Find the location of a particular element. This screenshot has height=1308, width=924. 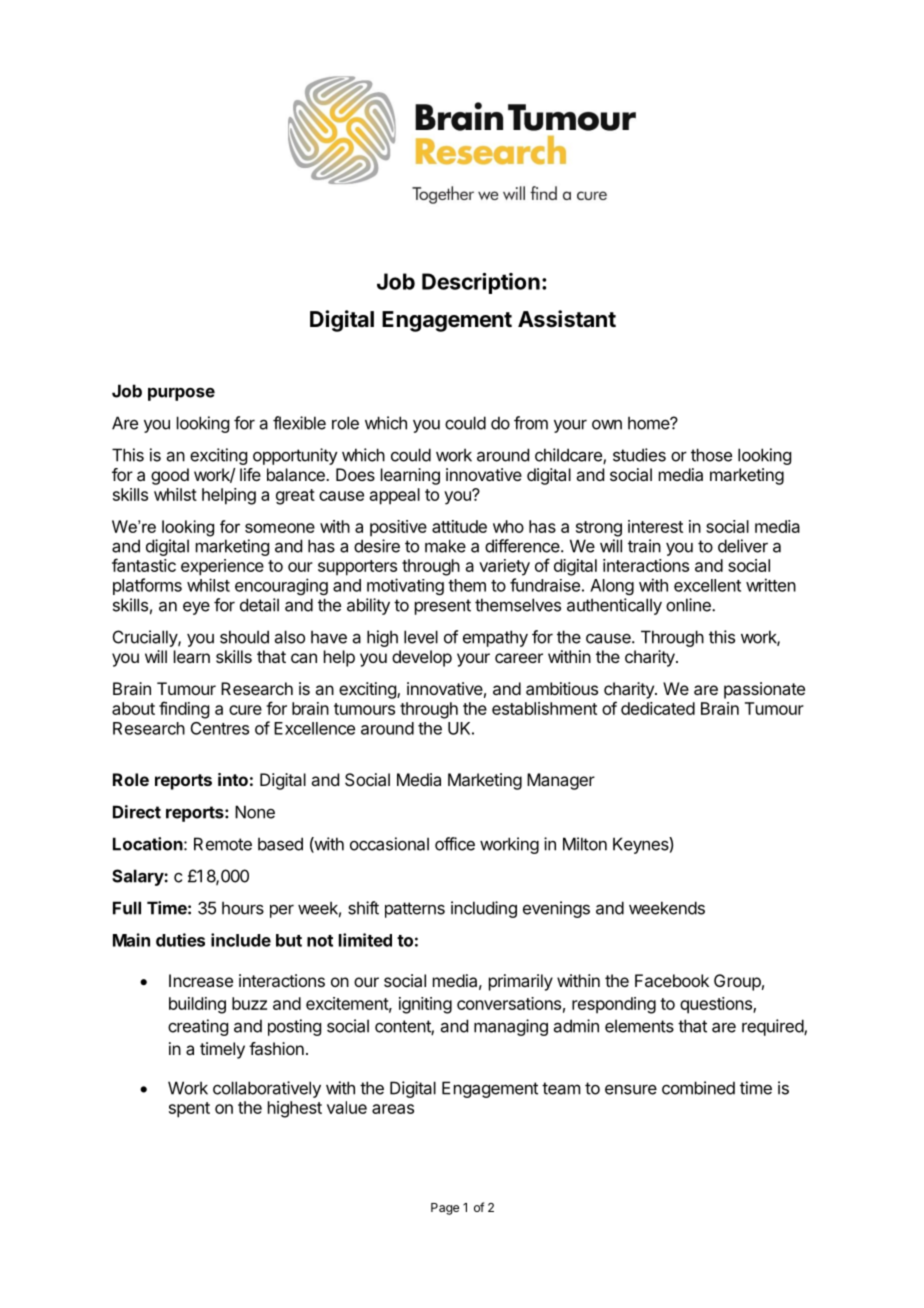

Description is located at coordinates (481, 283).
